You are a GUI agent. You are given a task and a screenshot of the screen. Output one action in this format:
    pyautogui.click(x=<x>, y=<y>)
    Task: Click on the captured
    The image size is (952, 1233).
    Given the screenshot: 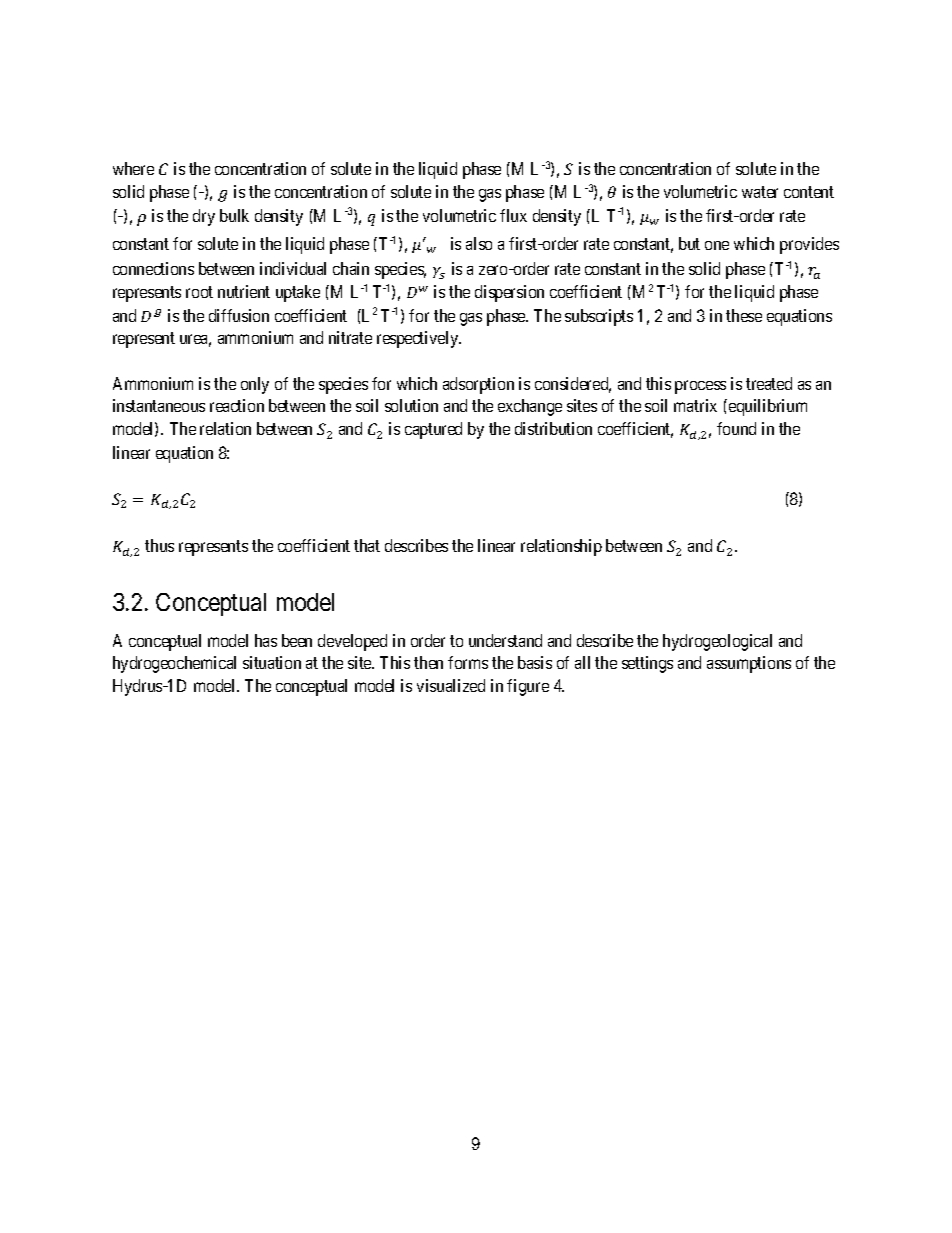 What is the action you would take?
    pyautogui.click(x=433, y=430)
